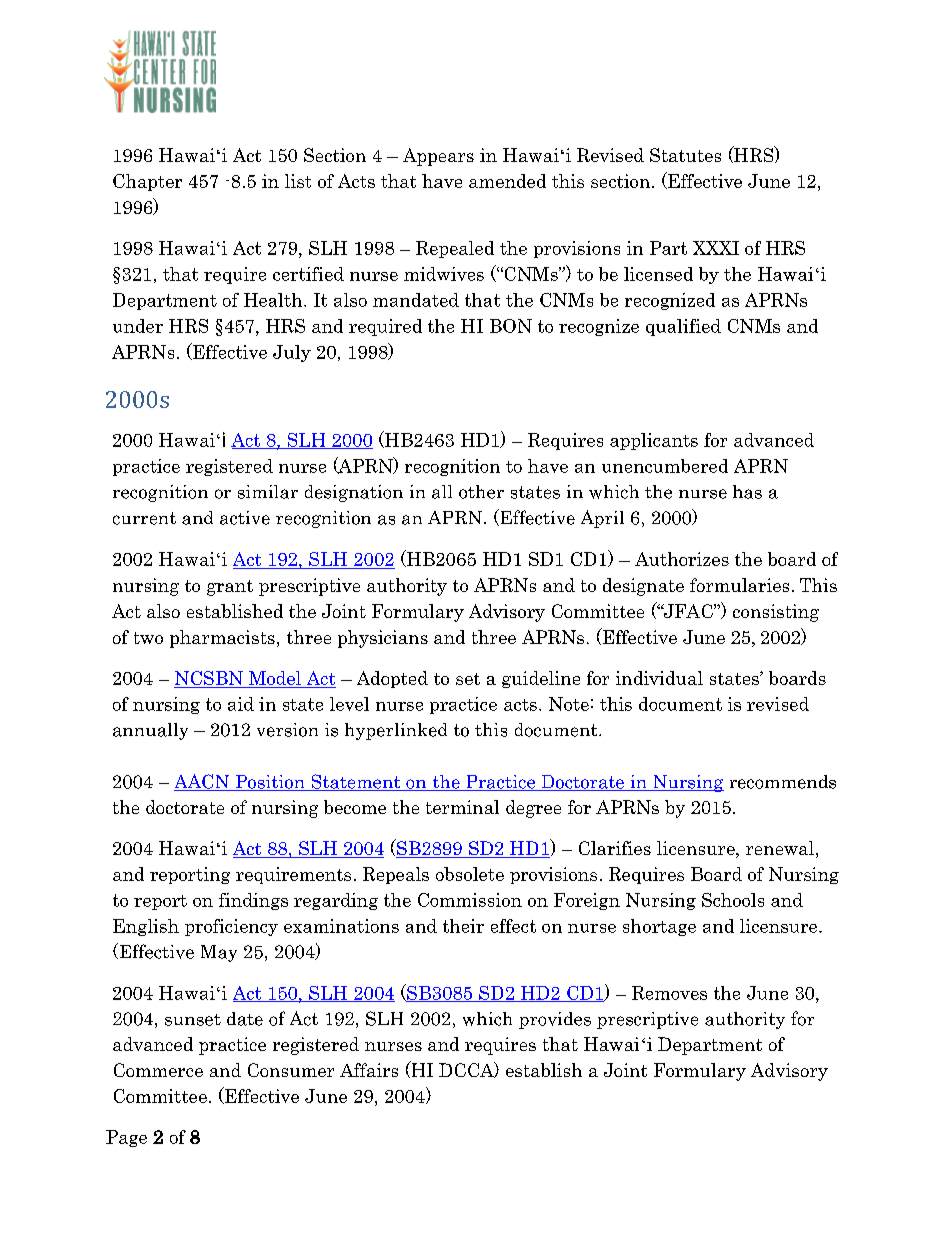 Image resolution: width=952 pixels, height=1233 pixels. What do you see at coordinates (158, 1070) in the image?
I see `Commerce` at bounding box center [158, 1070].
